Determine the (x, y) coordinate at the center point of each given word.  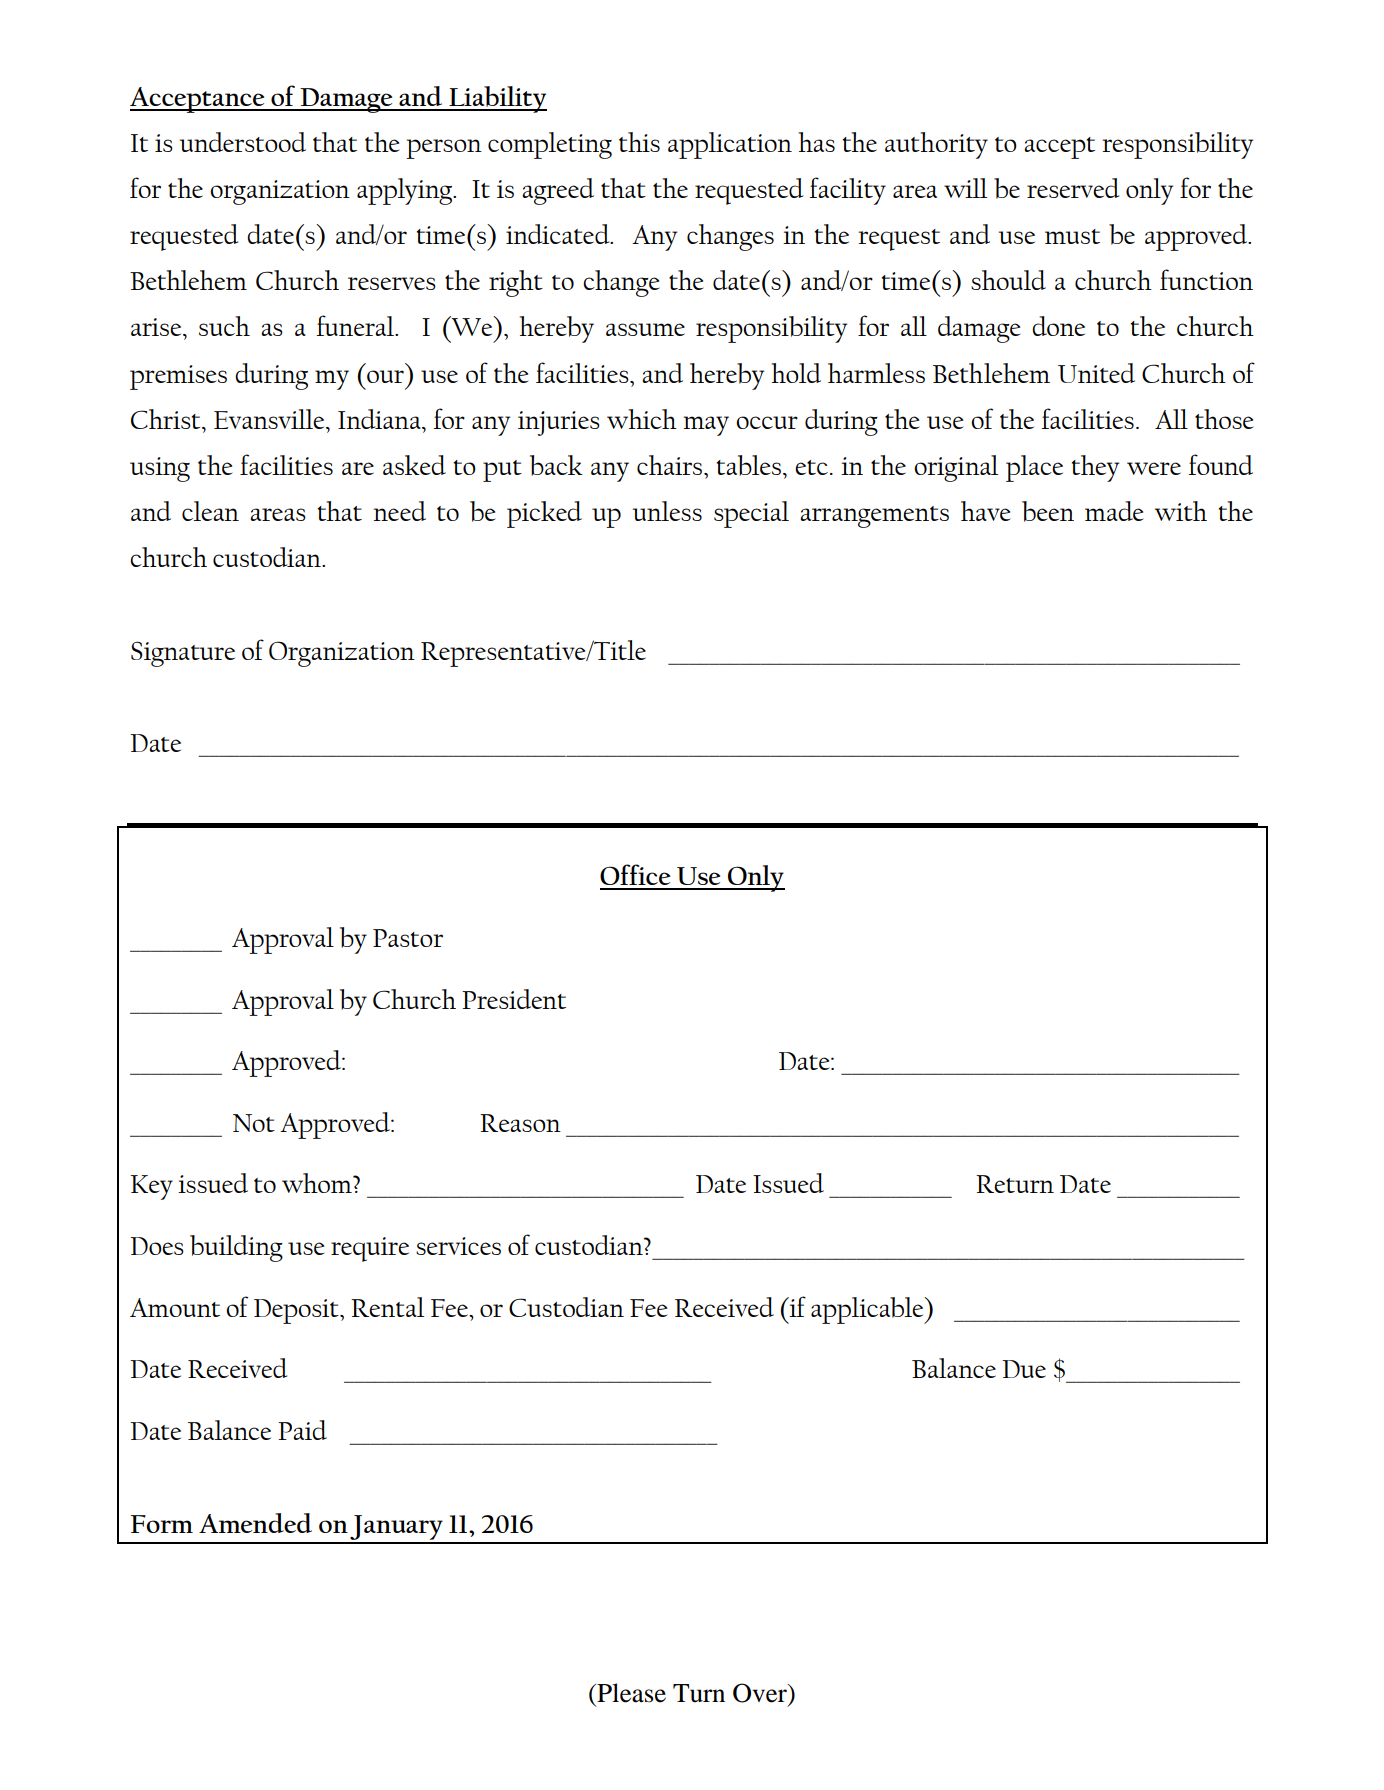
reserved (1073, 188)
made (1114, 511)
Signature (183, 654)
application (730, 145)
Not (254, 1123)
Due (1024, 1369)
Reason (520, 1123)
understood (243, 142)
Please (630, 1693)
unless (667, 511)
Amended (255, 1523)
